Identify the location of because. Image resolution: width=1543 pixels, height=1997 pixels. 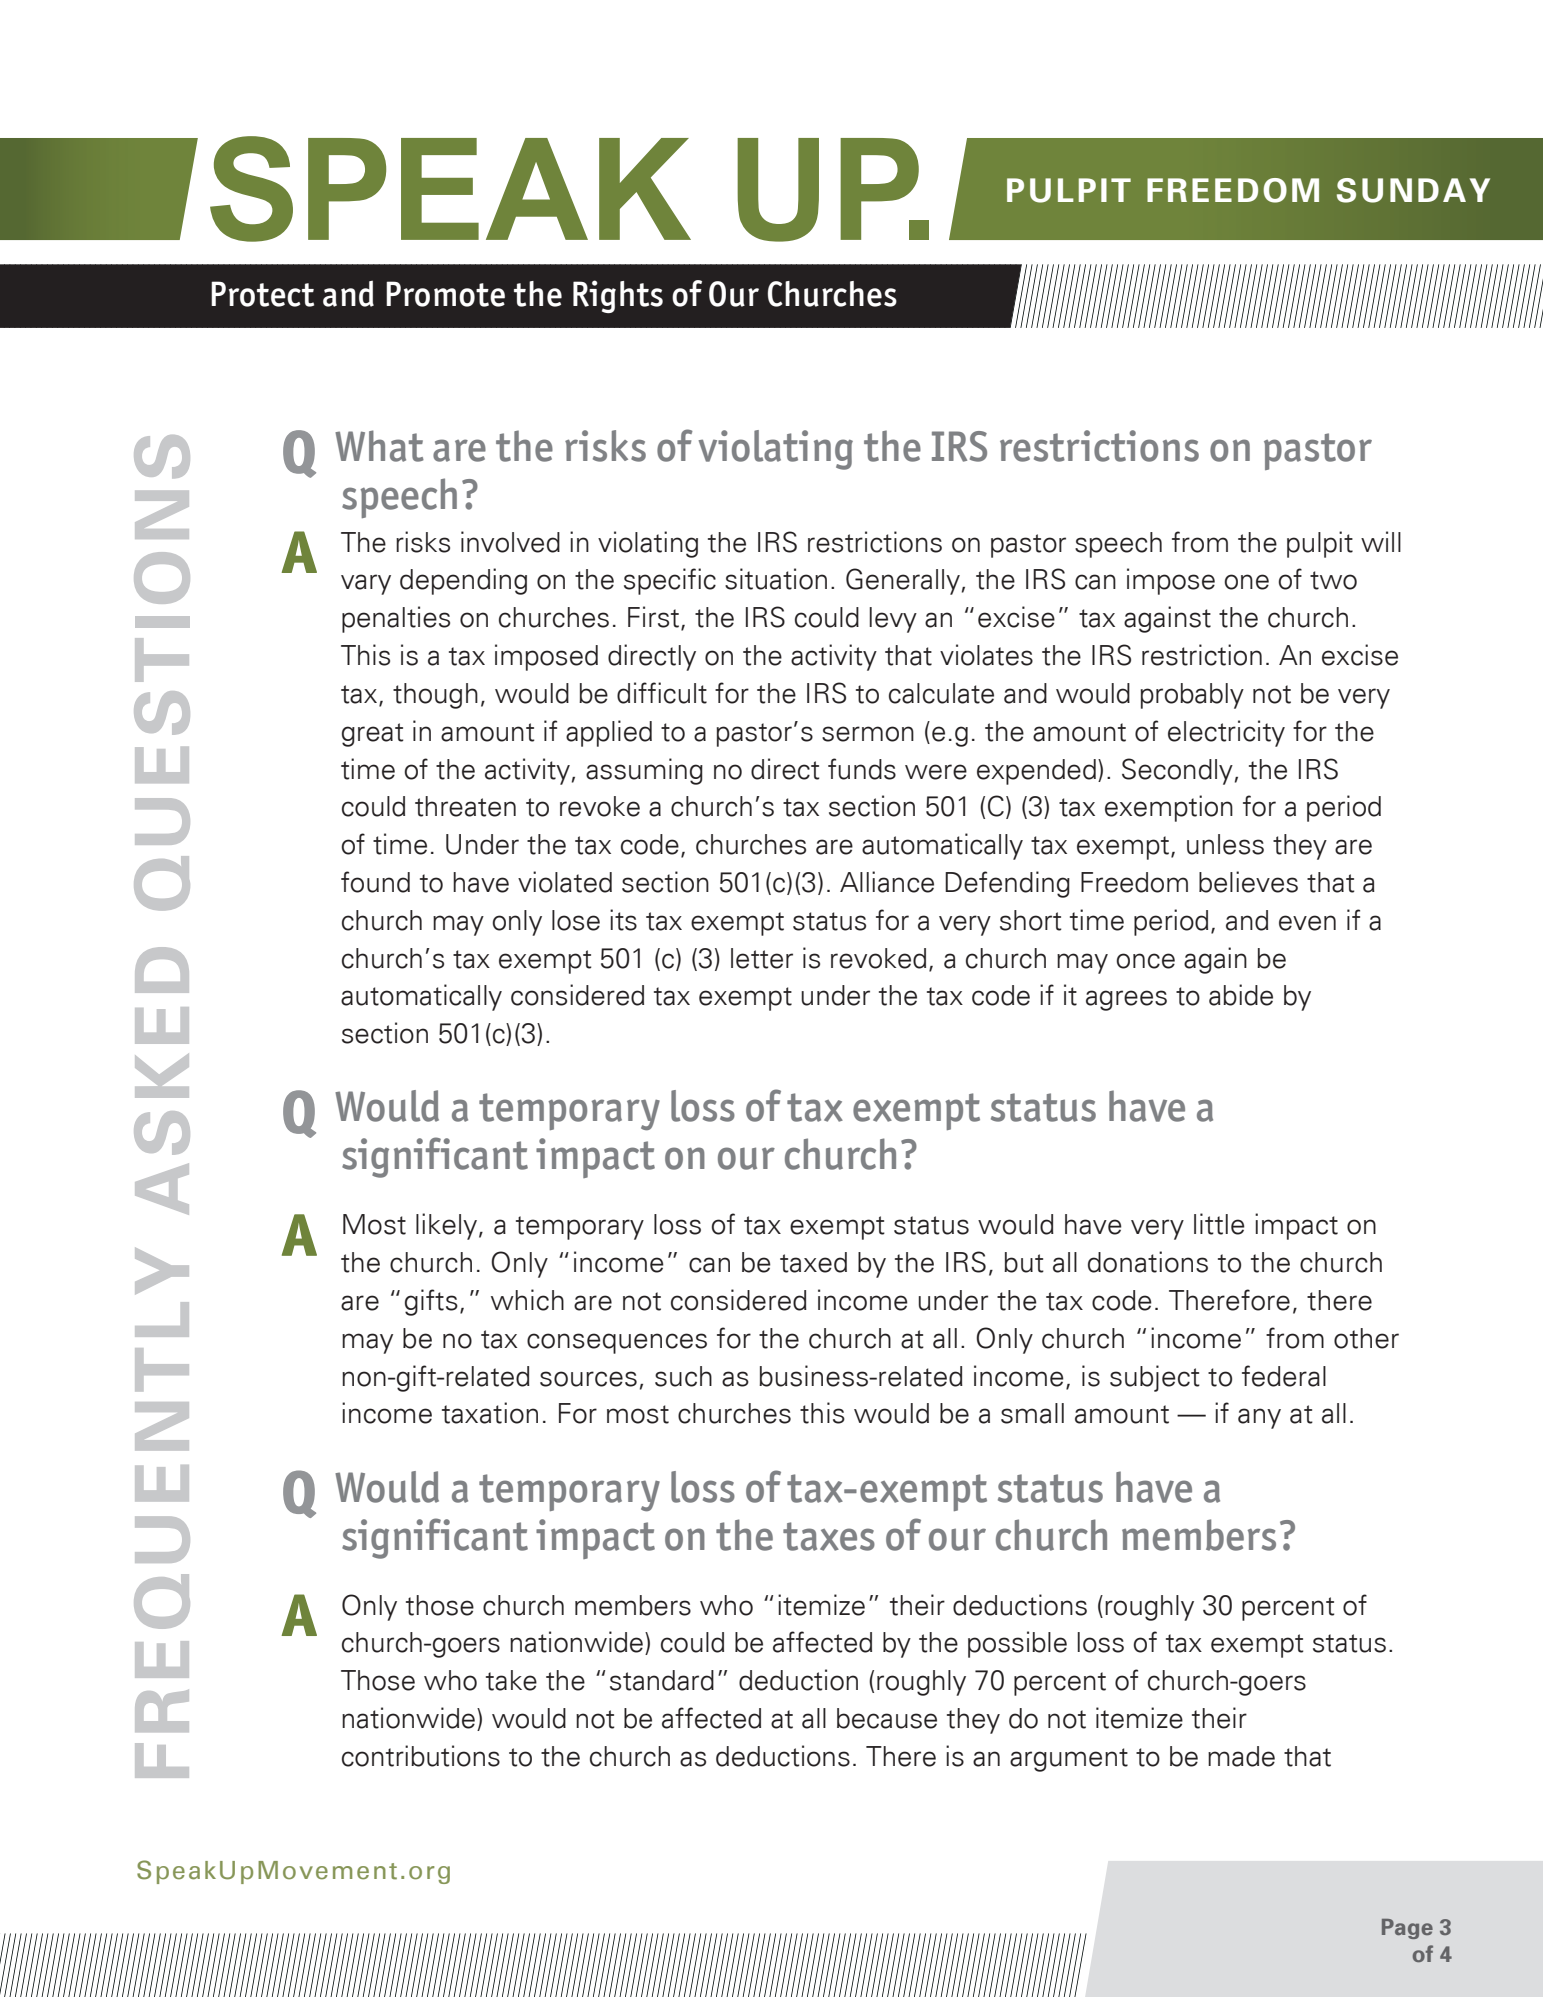
(887, 1718).
